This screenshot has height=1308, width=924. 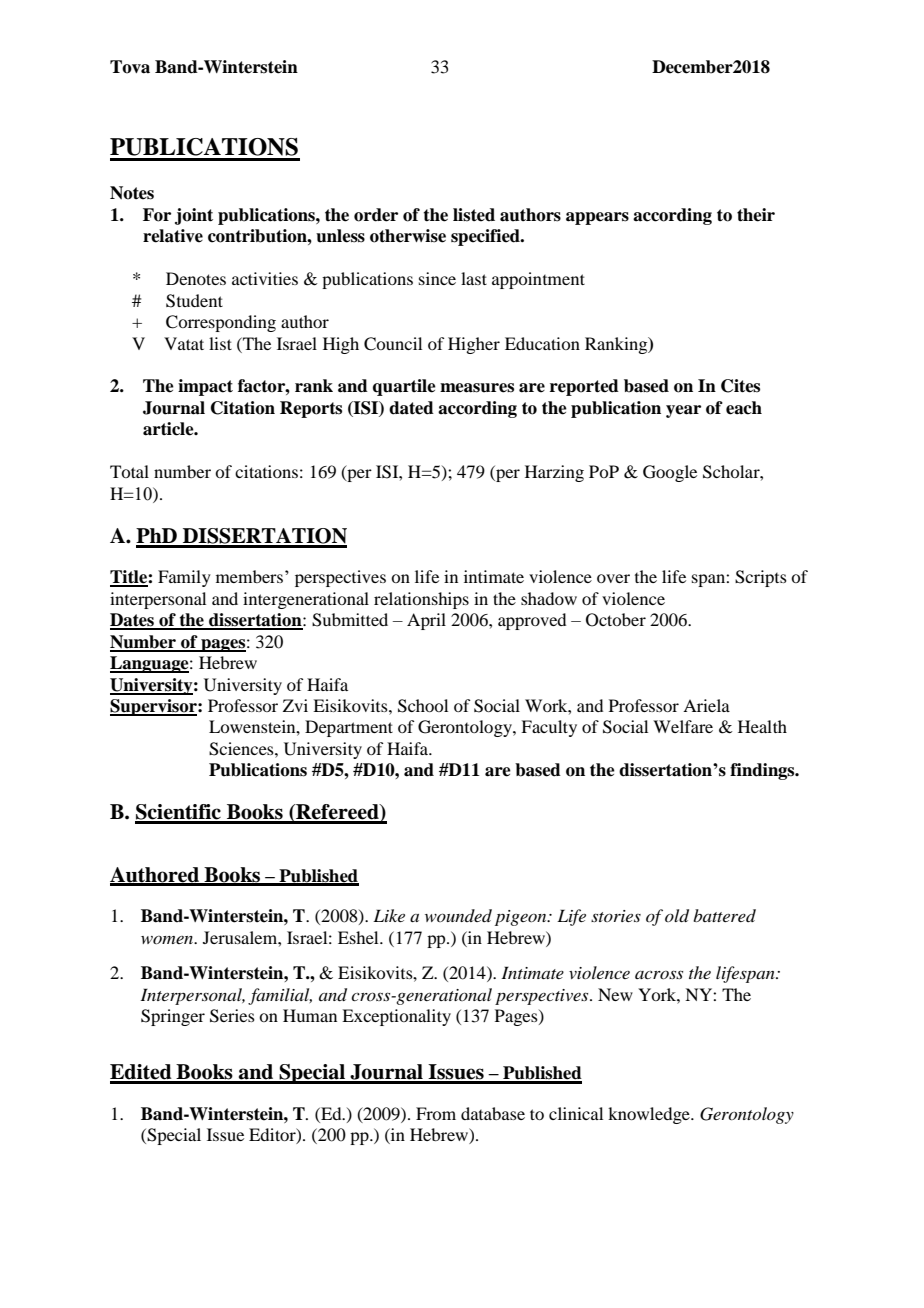 What do you see at coordinates (436, 1113) in the screenshot?
I see `From` at bounding box center [436, 1113].
